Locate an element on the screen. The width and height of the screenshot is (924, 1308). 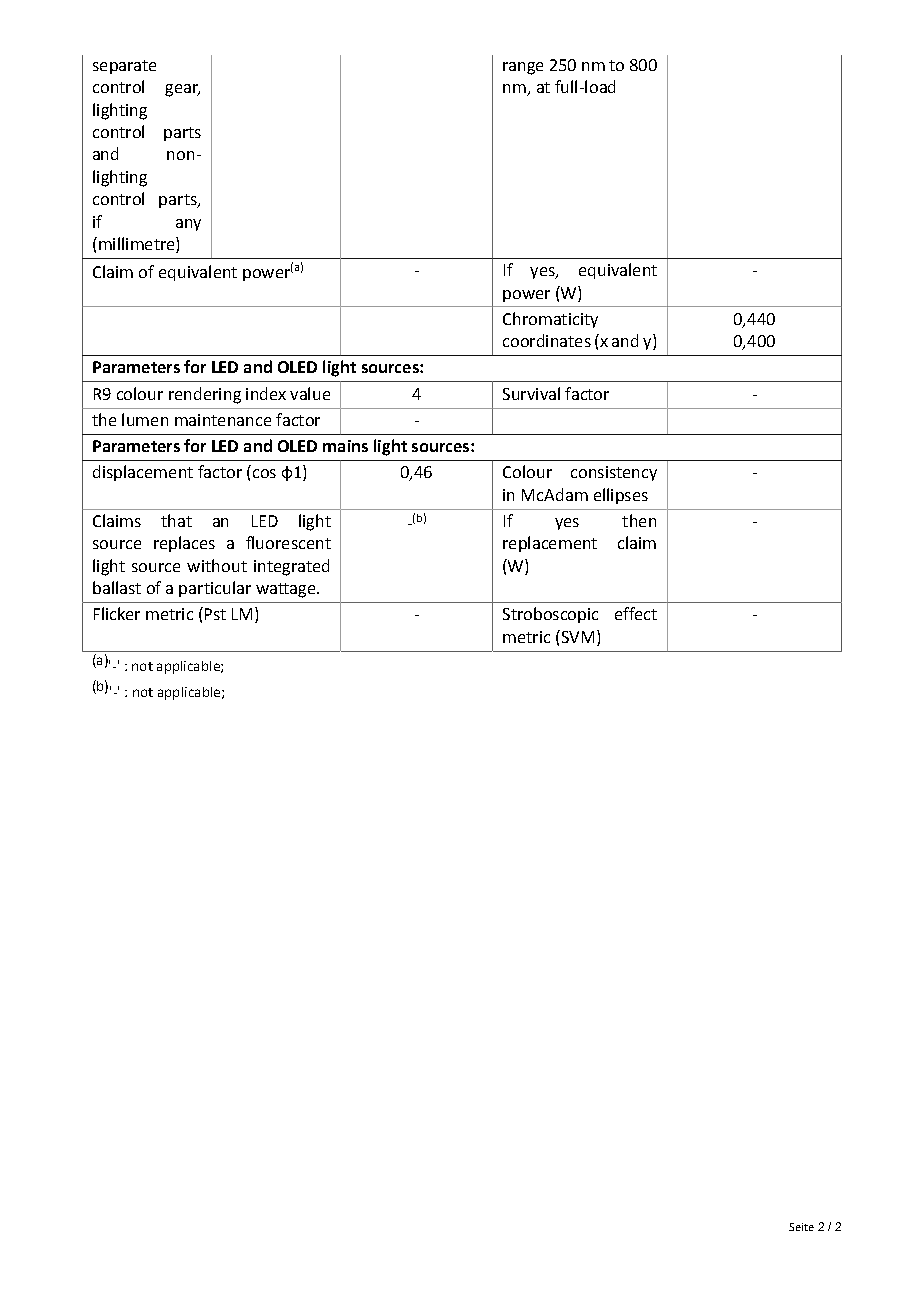
Survival is located at coordinates (531, 393).
